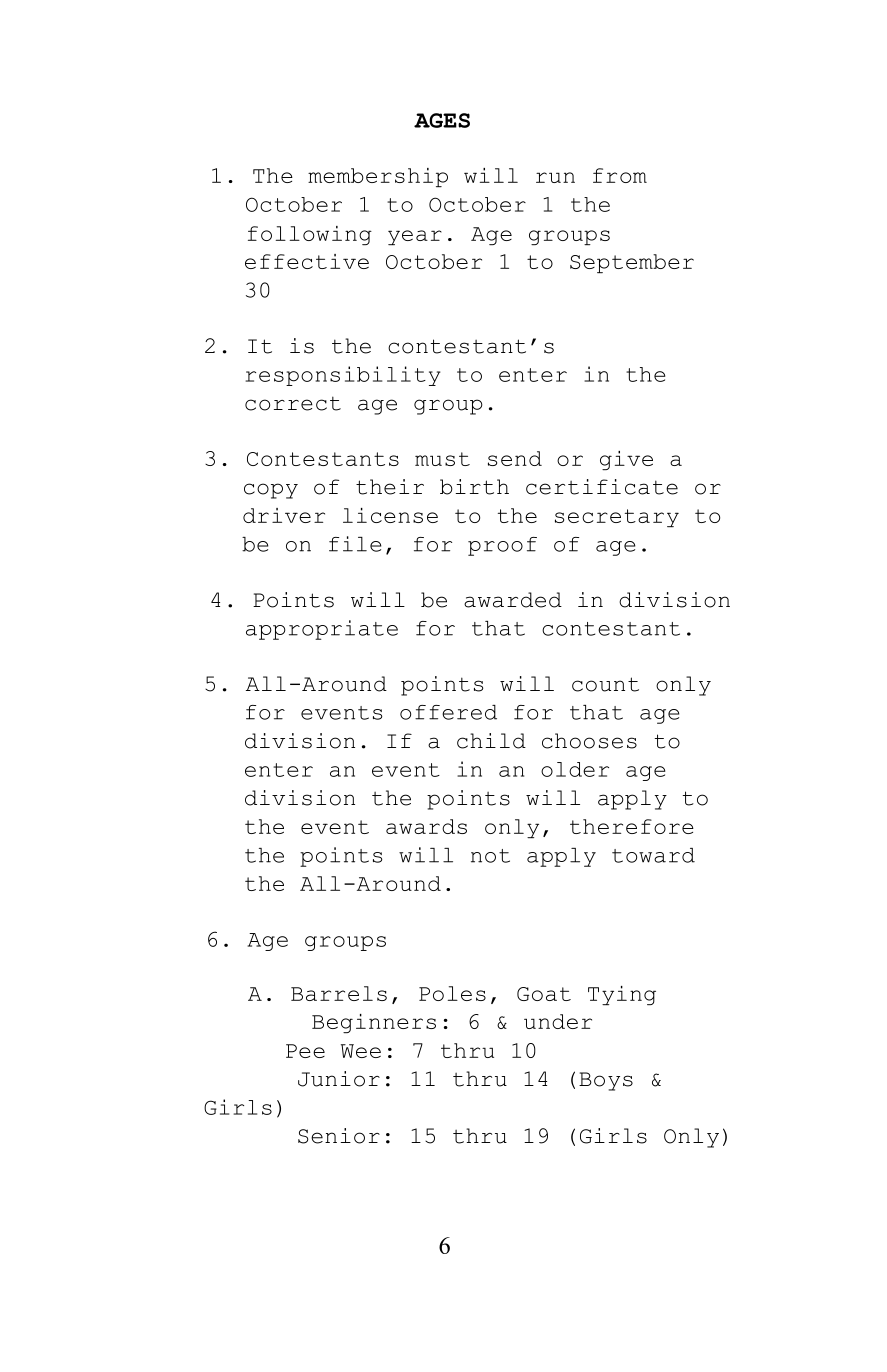 This screenshot has height=1372, width=887. I want to click on appropriate, so click(322, 630).
